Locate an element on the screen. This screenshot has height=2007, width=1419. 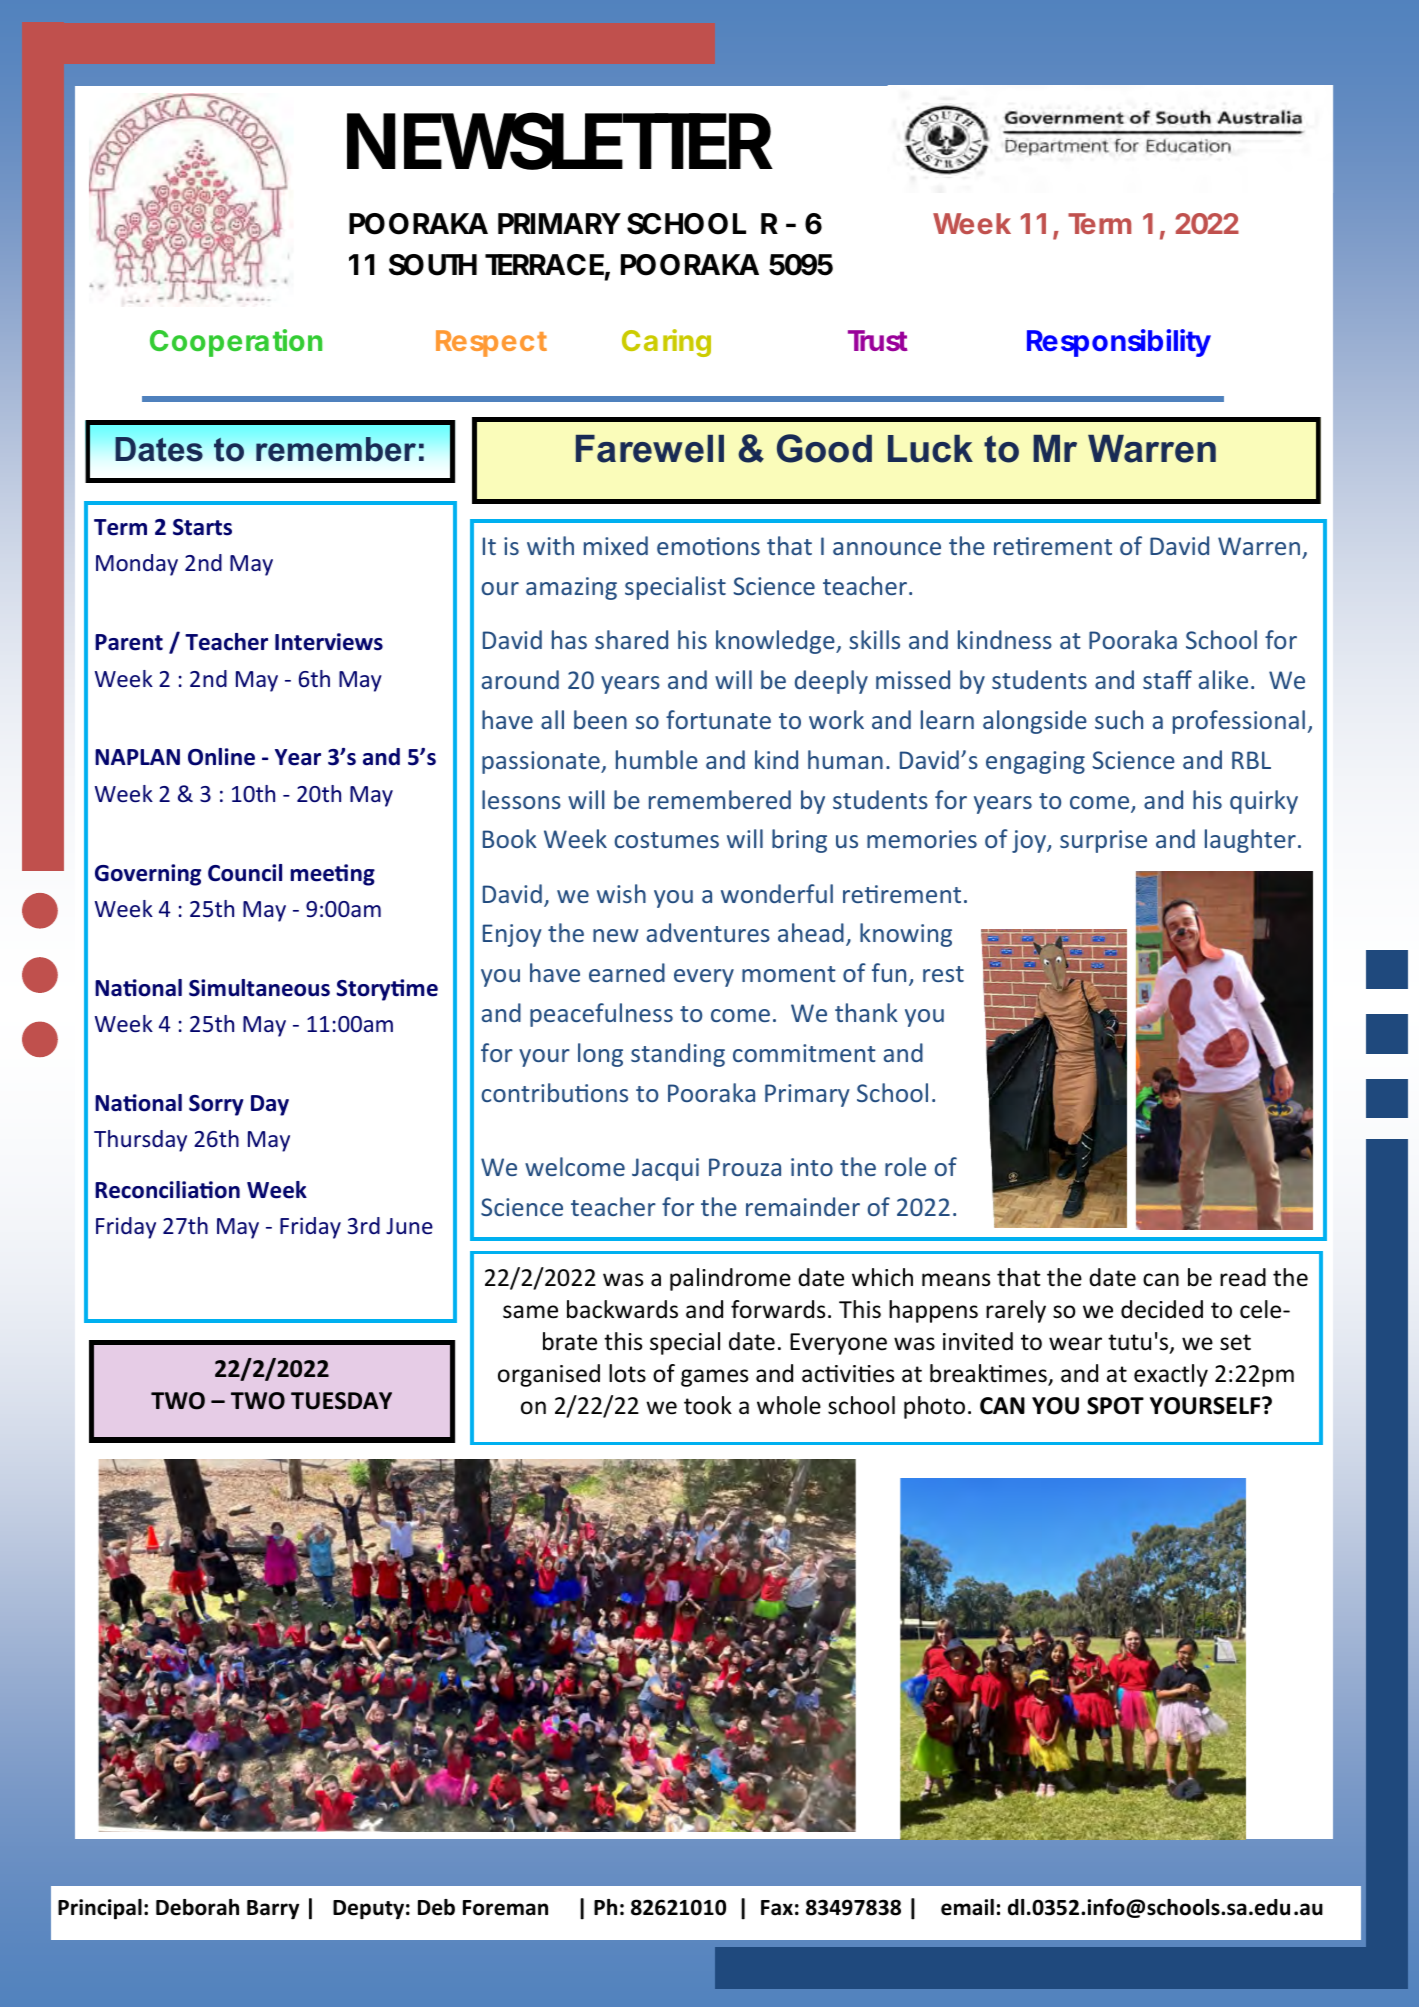
SPOT is located at coordinates (1115, 1406).
